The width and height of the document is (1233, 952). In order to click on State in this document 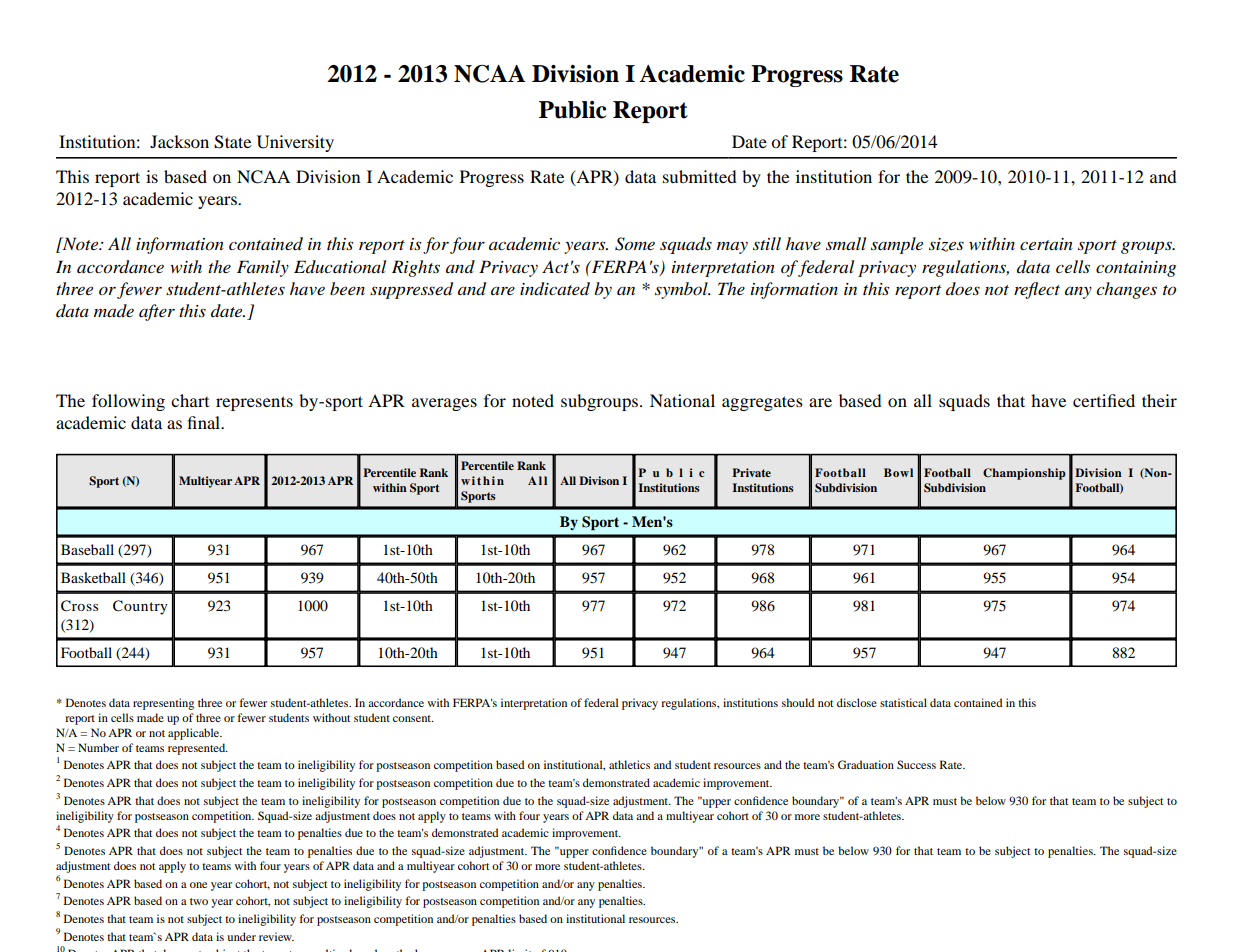, I will do `click(232, 142)`.
